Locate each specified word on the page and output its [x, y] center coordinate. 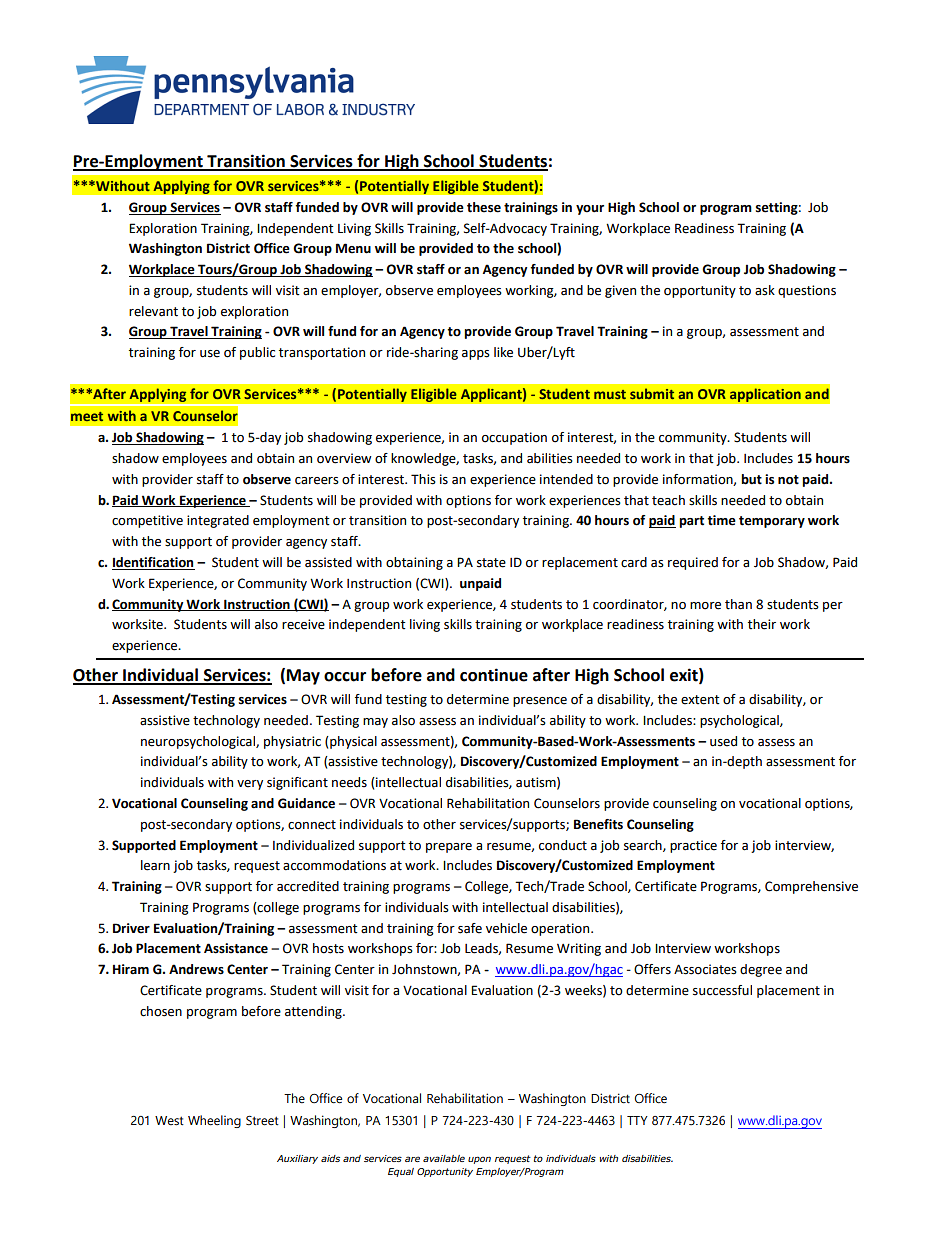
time [721, 520]
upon [479, 1160]
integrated [218, 521]
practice [693, 846]
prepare [449, 848]
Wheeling [214, 1121]
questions [807, 291]
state [491, 563]
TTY [637, 1120]
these [484, 207]
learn [155, 865]
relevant [153, 311]
